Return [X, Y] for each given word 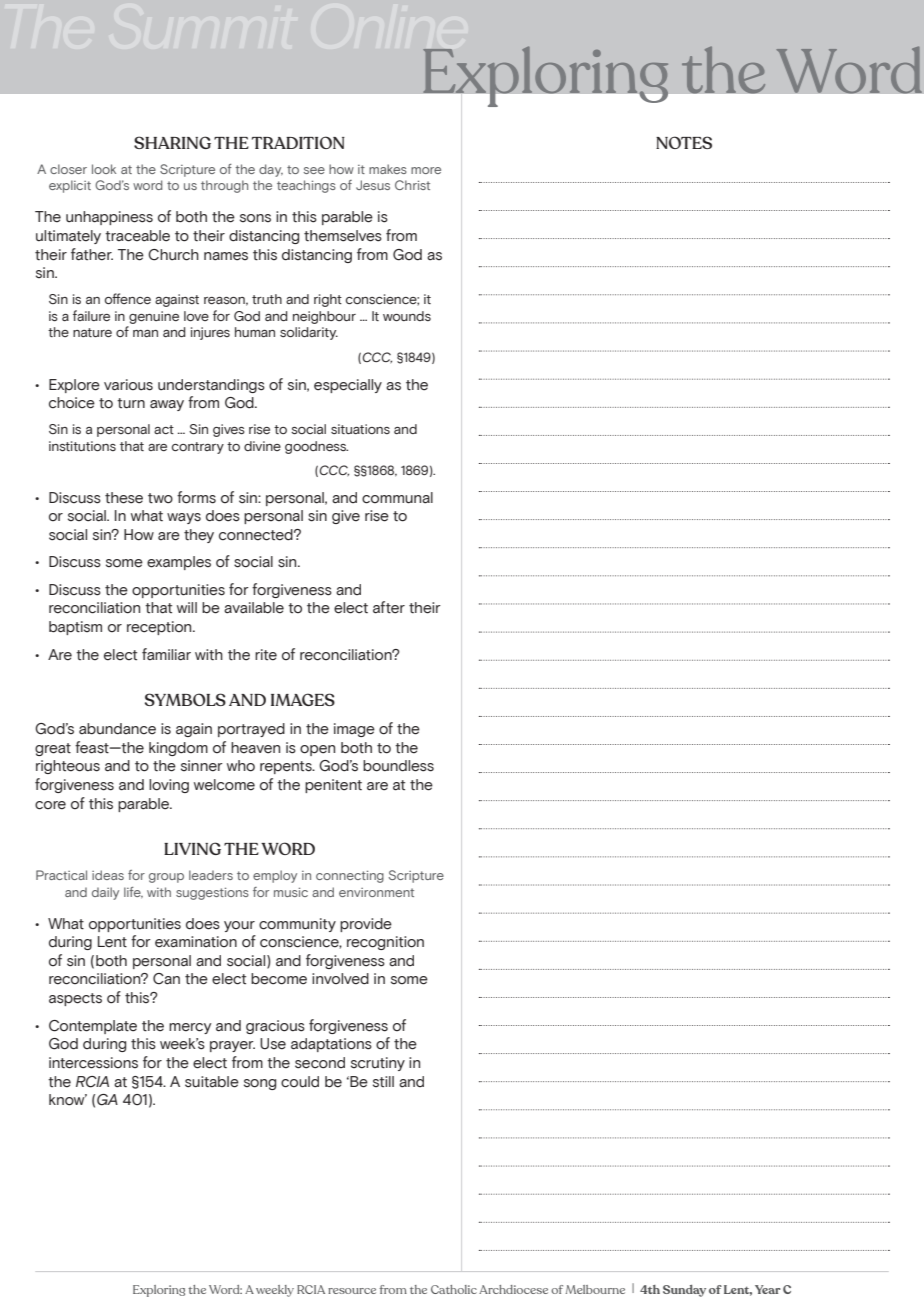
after [389, 607]
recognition [385, 943]
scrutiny [378, 1064]
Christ [412, 185]
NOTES [684, 142]
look [104, 169]
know [68, 1100]
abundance [117, 729]
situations [360, 429]
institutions [82, 446]
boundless [398, 766]
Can [166, 979]
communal [397, 498]
